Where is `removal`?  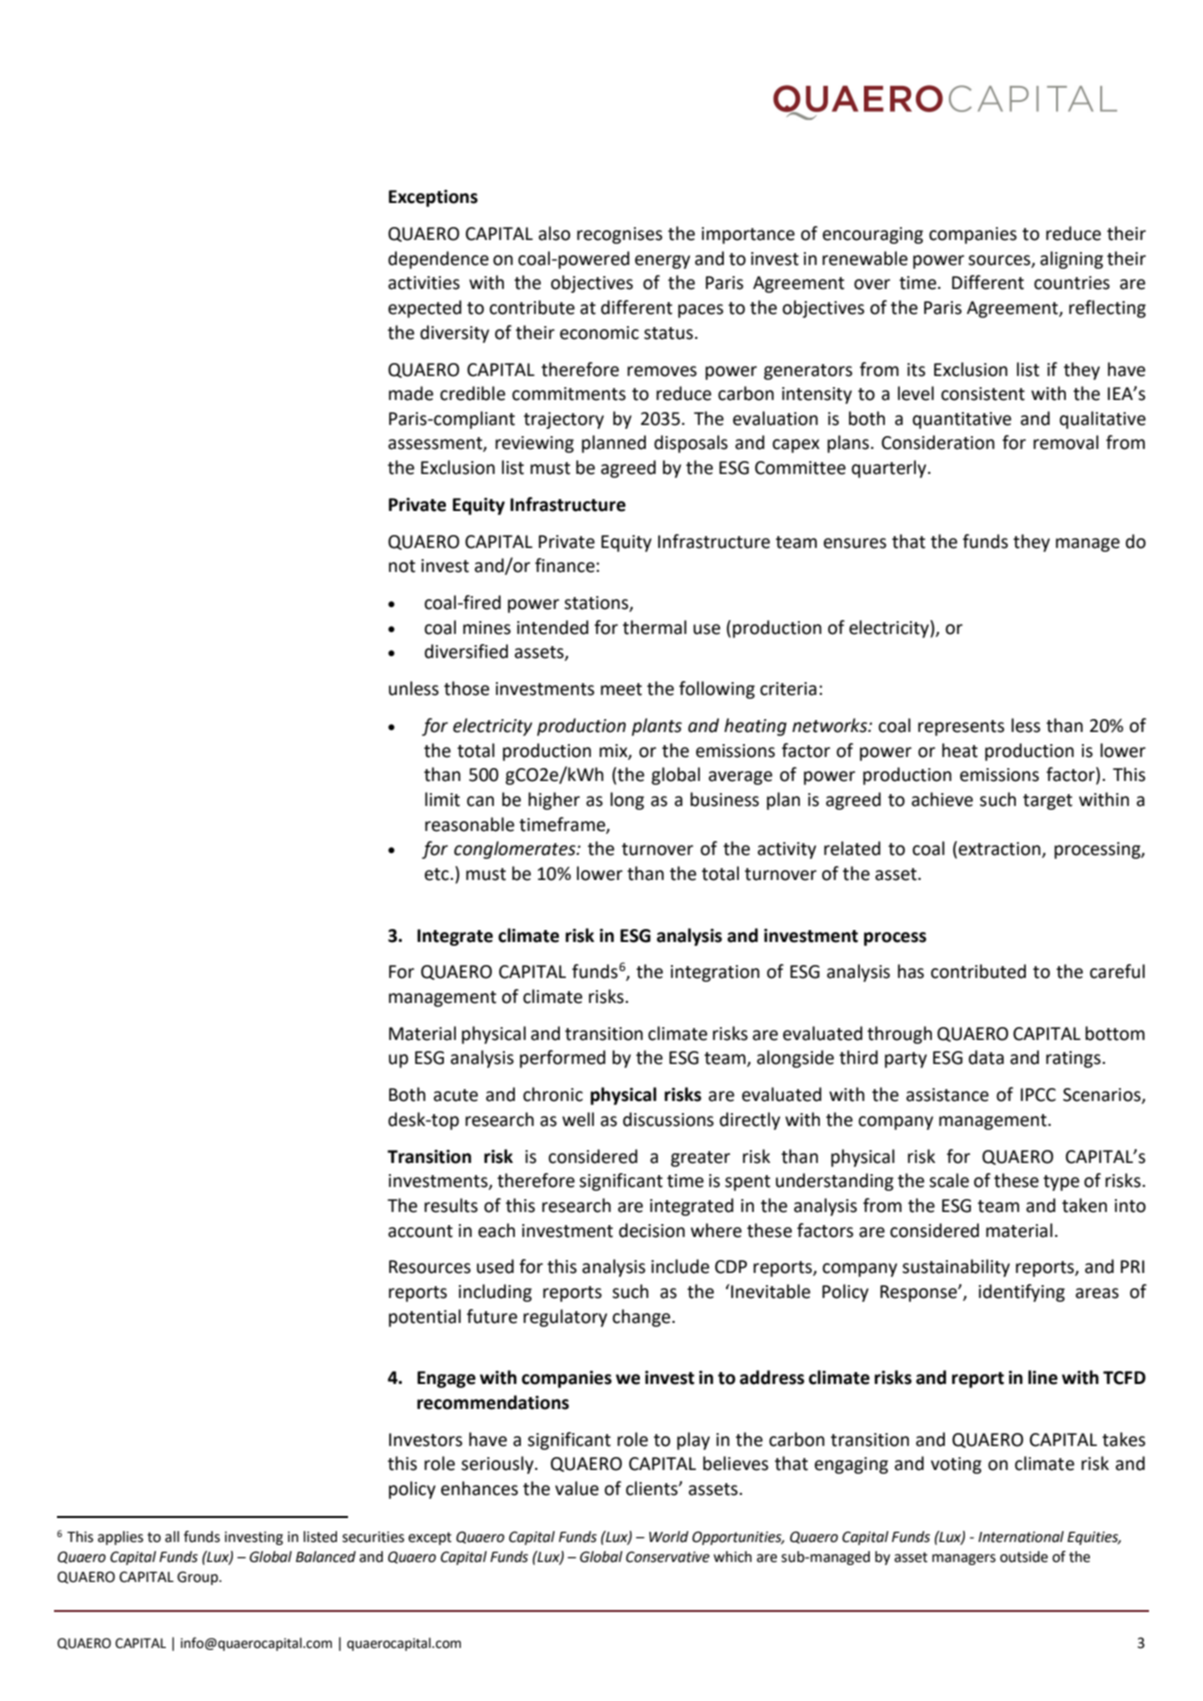 removal is located at coordinates (1066, 442).
